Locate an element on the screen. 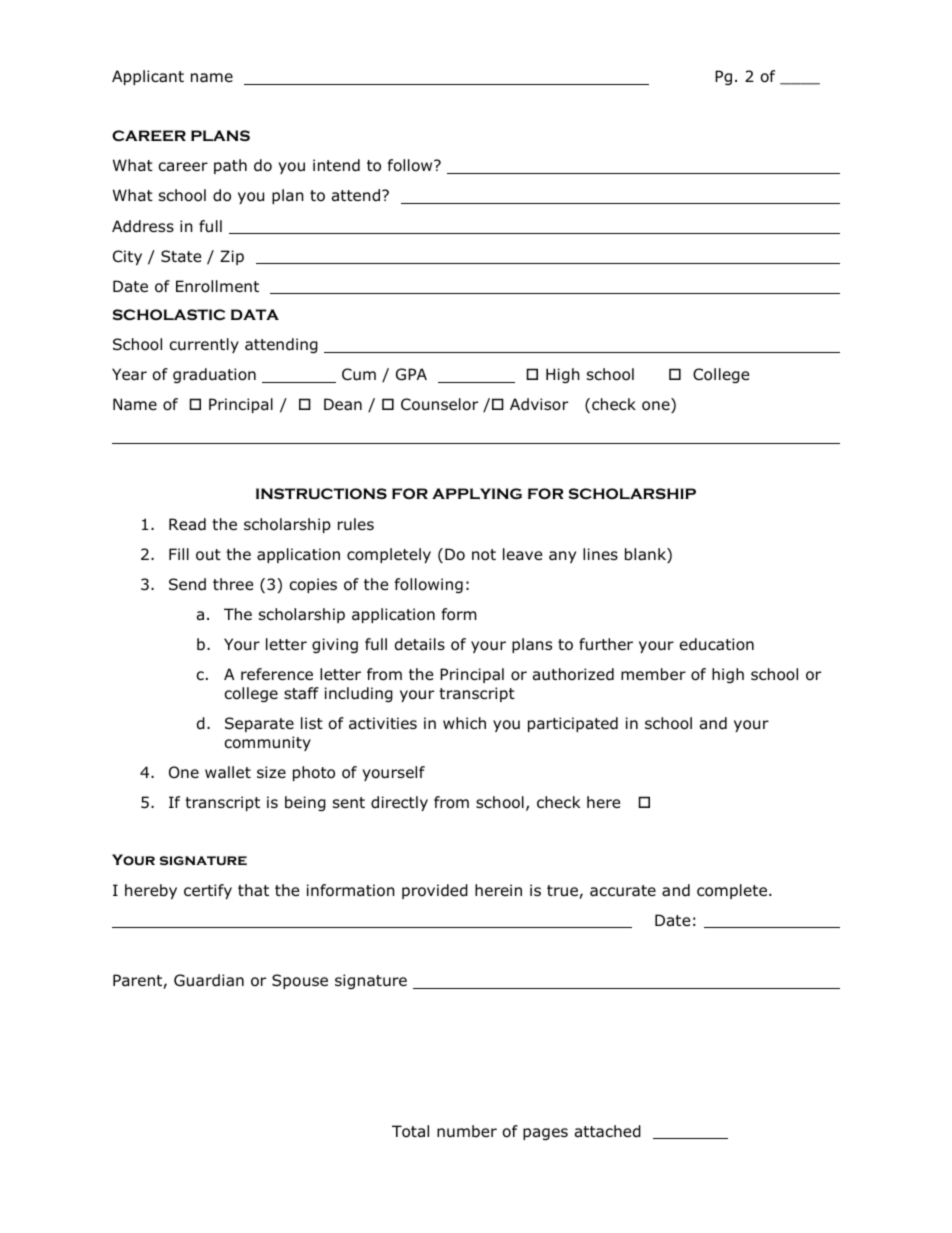 This screenshot has width=952, height=1233. graduation is located at coordinates (214, 375).
